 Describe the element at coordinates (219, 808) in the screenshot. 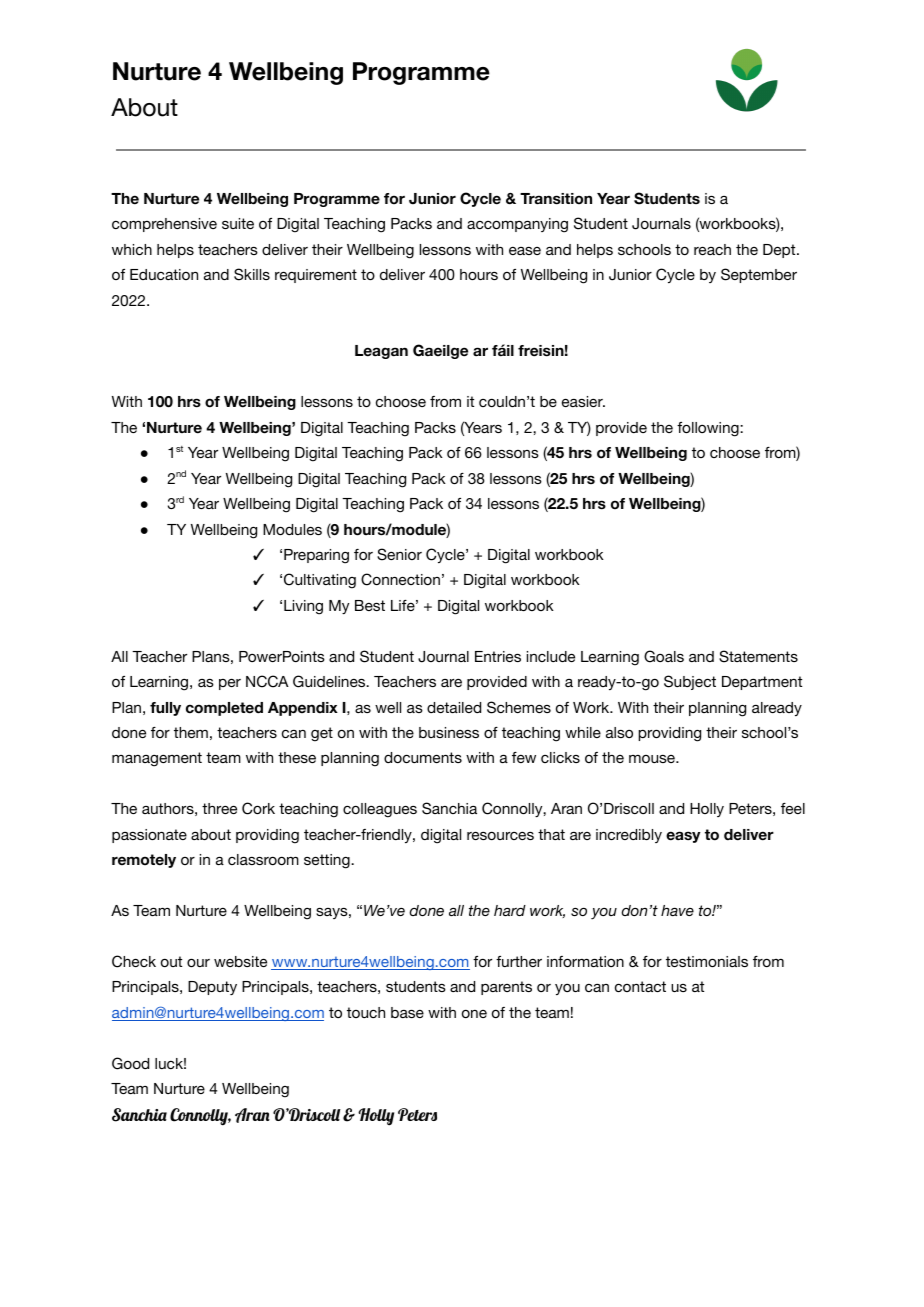

I see `three` at that location.
